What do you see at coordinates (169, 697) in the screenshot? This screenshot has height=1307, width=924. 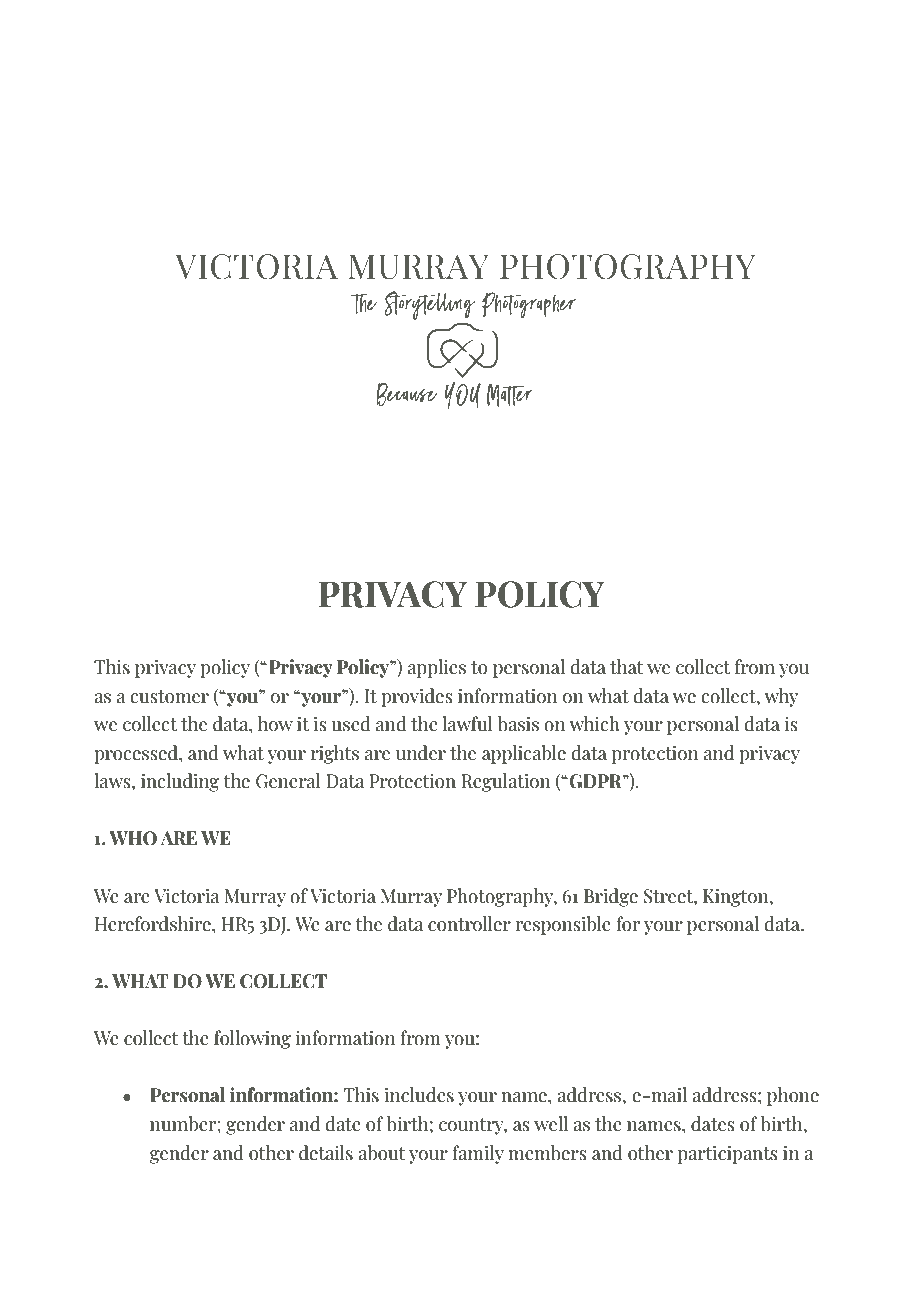 I see `customer` at bounding box center [169, 697].
